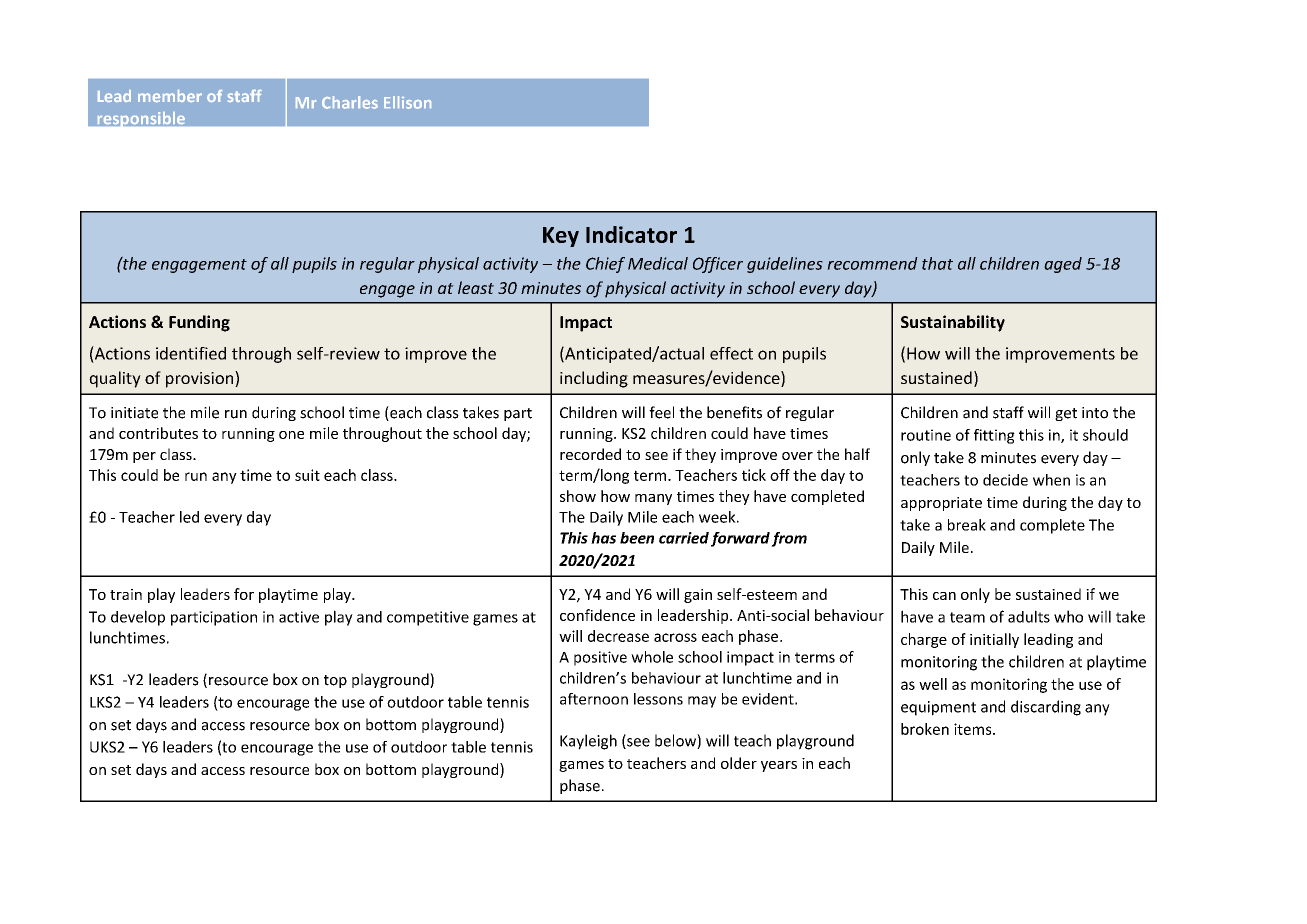 Image resolution: width=1307 pixels, height=924 pixels. I want to click on Ellison, so click(407, 102).
